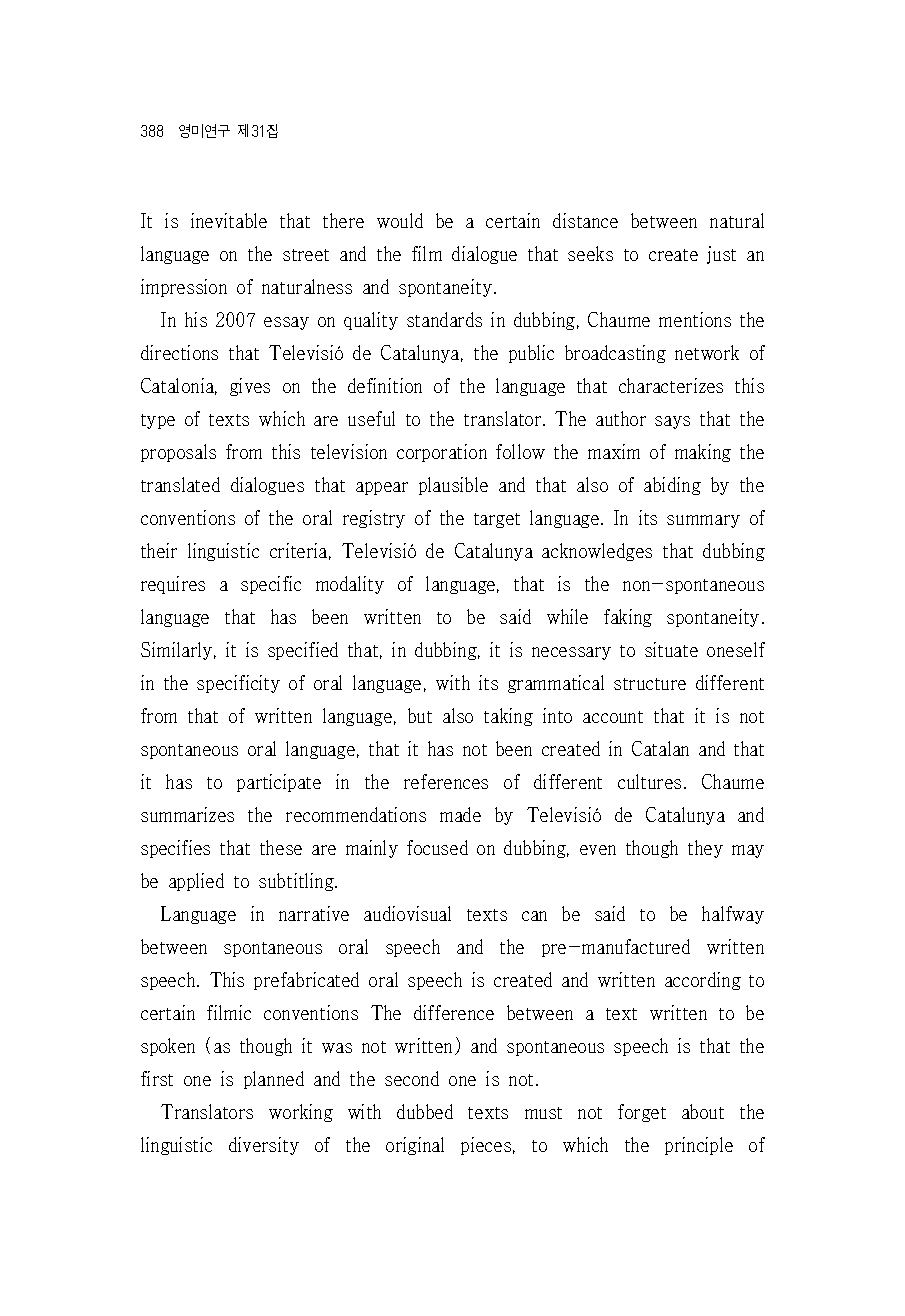  I want to click on requires, so click(173, 585).
